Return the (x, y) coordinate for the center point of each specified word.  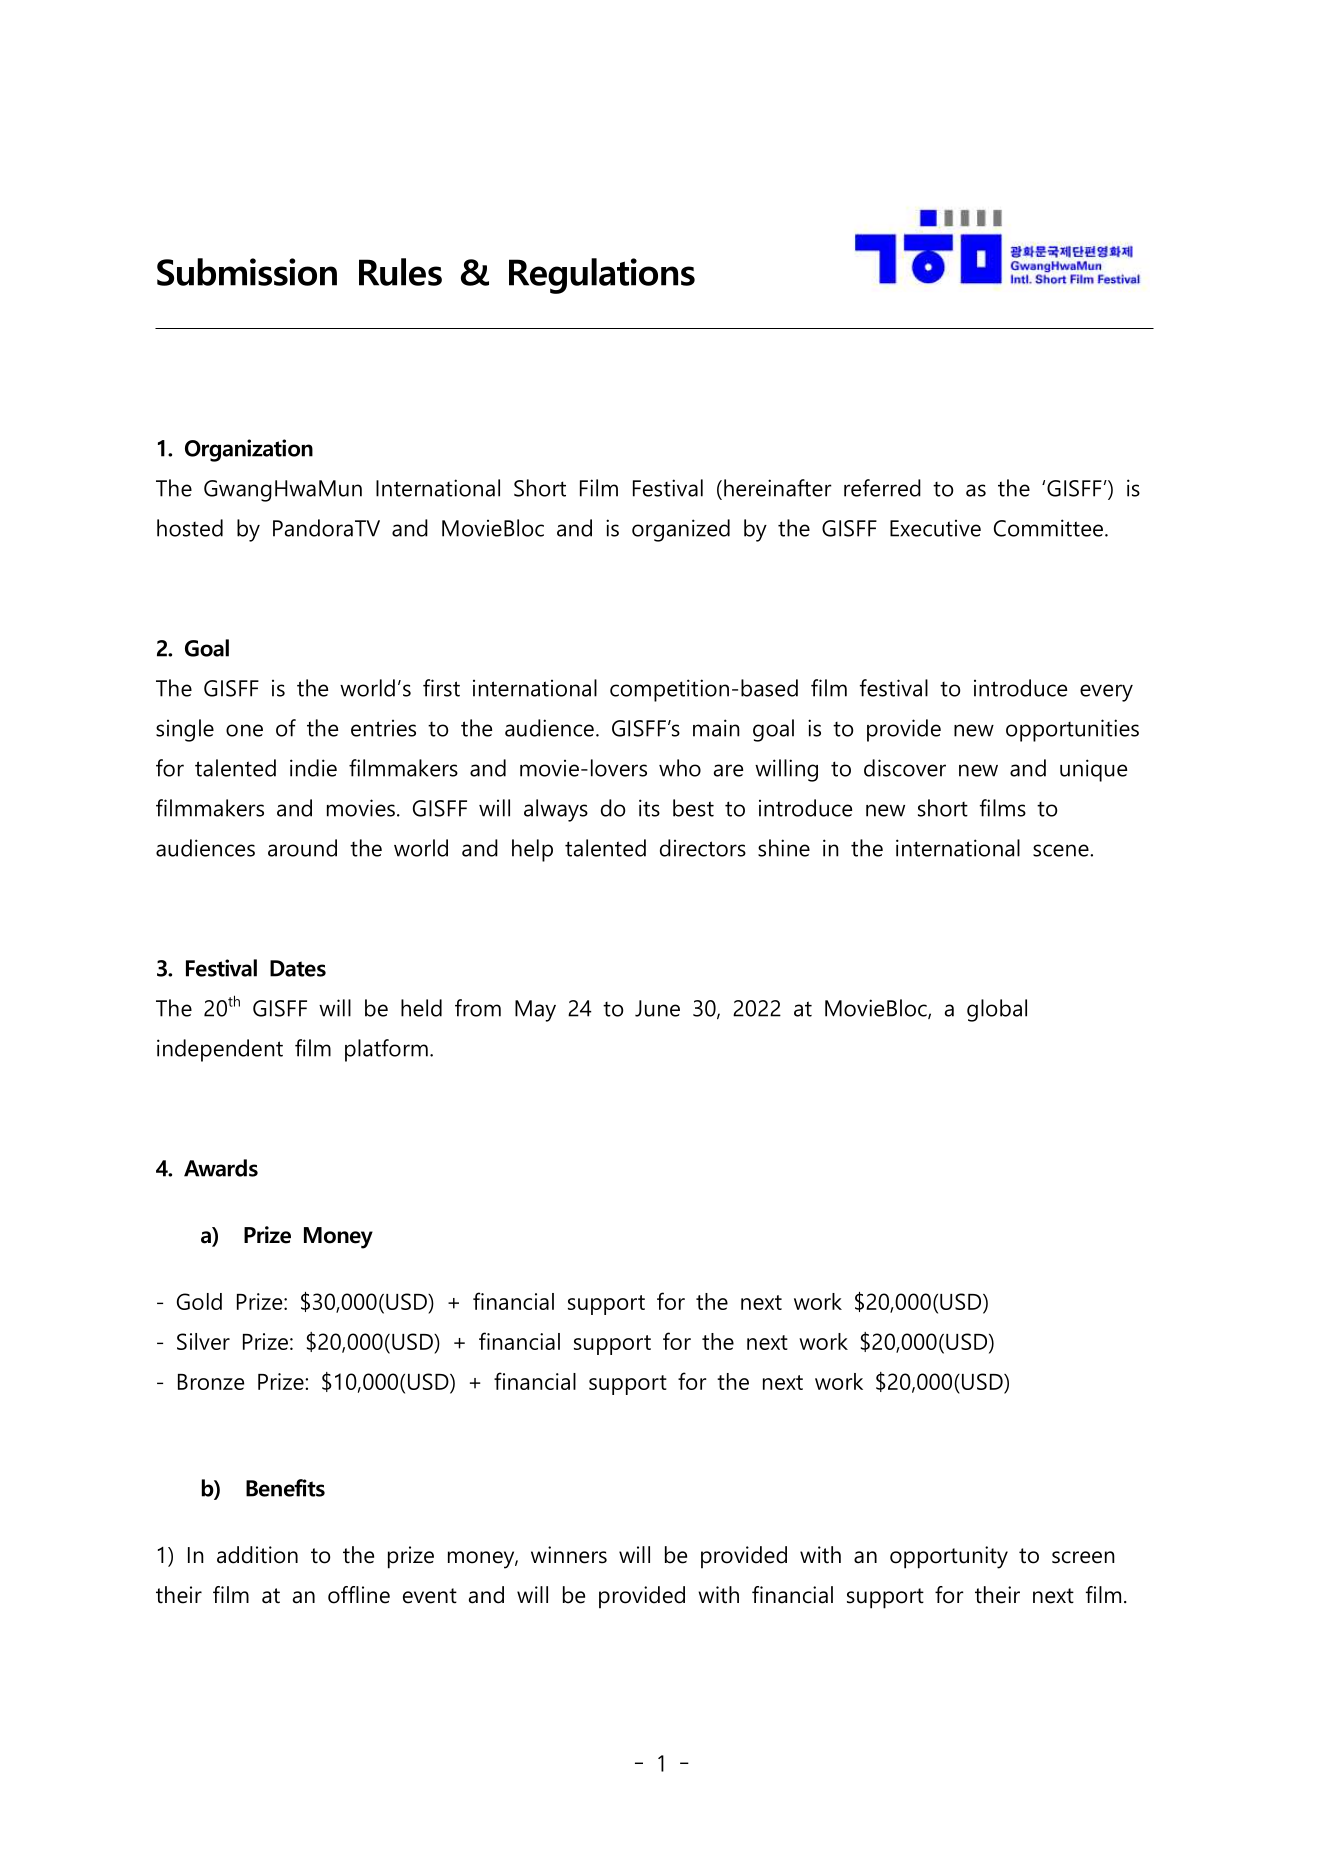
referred (882, 488)
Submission (247, 272)
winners (569, 1555)
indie (313, 768)
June (657, 1008)
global (997, 1010)
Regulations (602, 276)
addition (257, 1555)
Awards (221, 1168)
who (680, 768)
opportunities (1072, 730)
